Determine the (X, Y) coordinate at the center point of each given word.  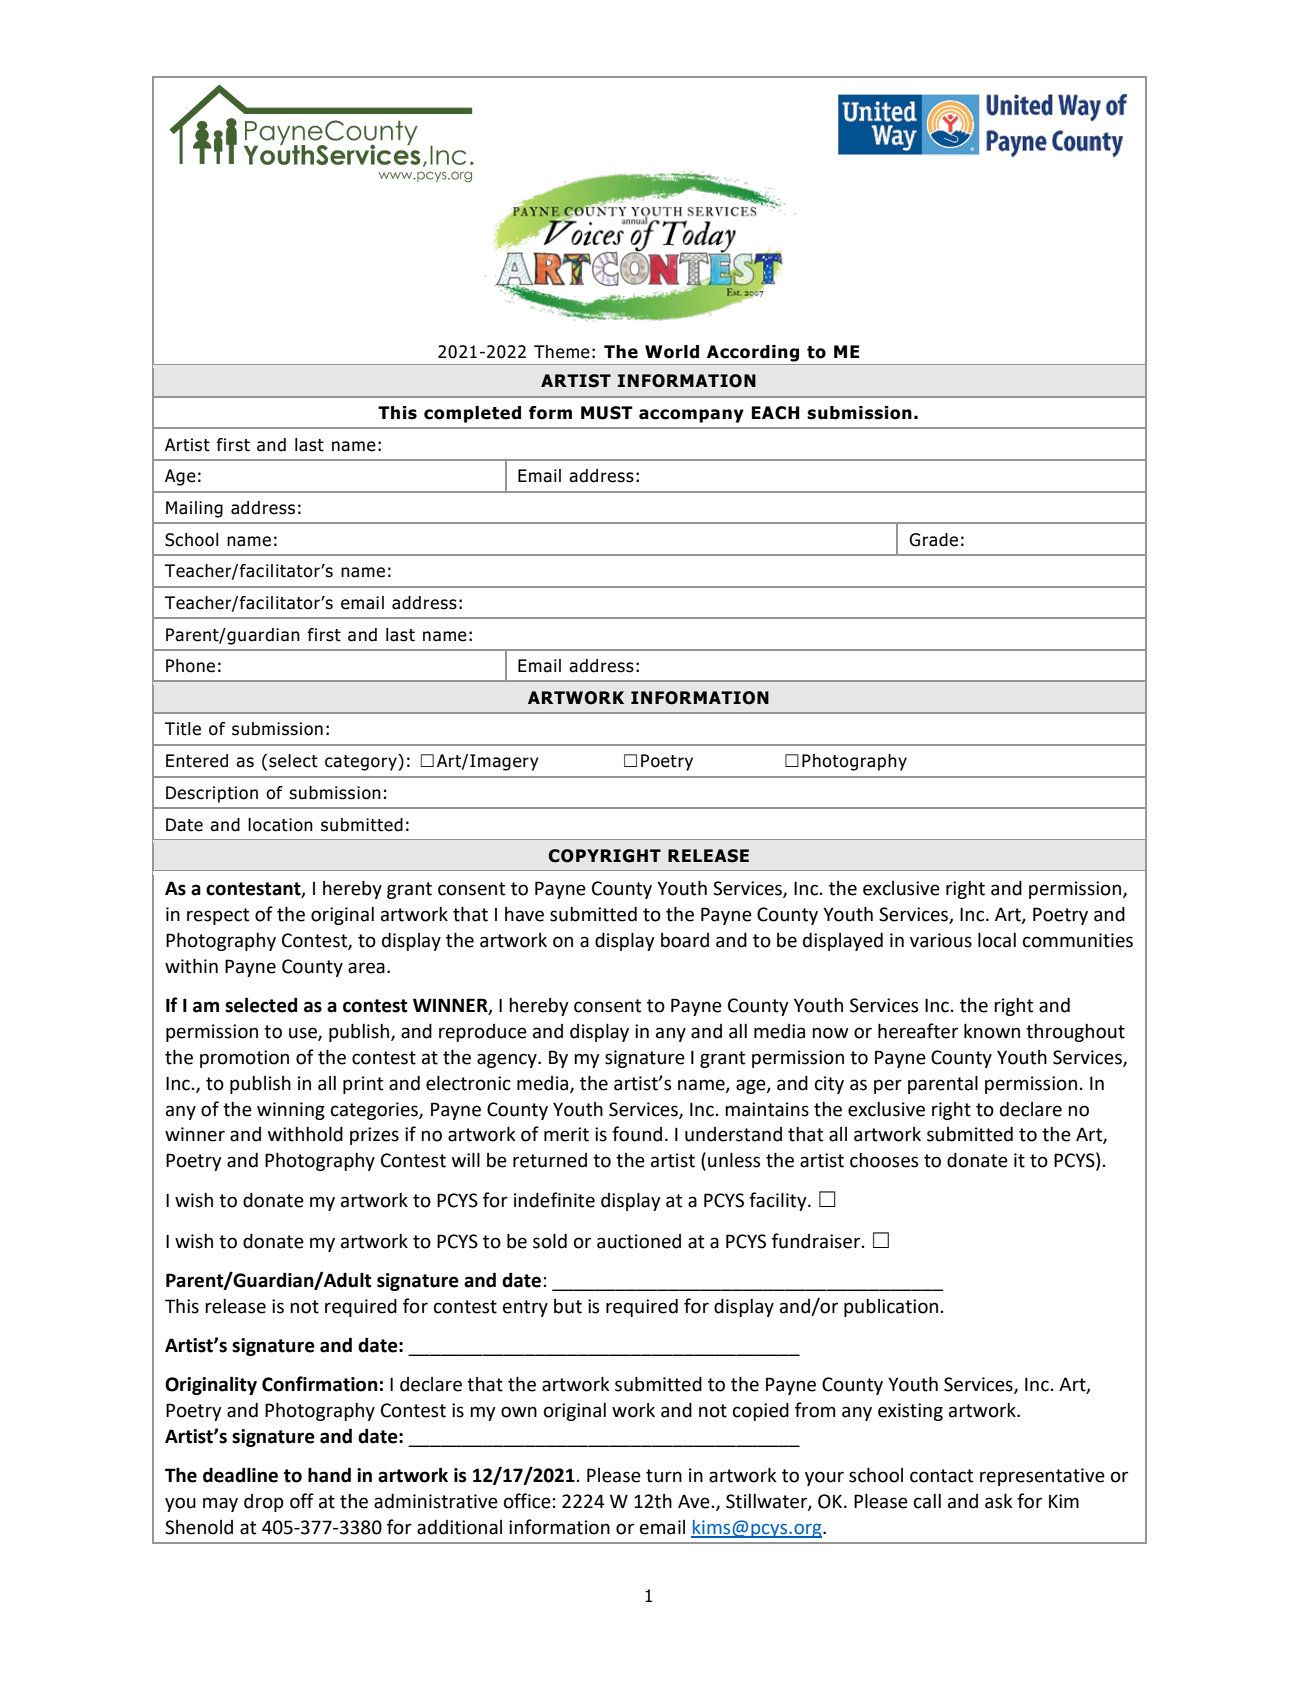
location (280, 825)
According (753, 353)
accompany (691, 416)
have (524, 914)
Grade (933, 540)
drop (264, 1503)
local (997, 940)
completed (472, 414)
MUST (607, 413)
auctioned (639, 1241)
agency (508, 1060)
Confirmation (320, 1384)
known (992, 1031)
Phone (190, 666)
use (304, 1034)
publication (891, 1308)
